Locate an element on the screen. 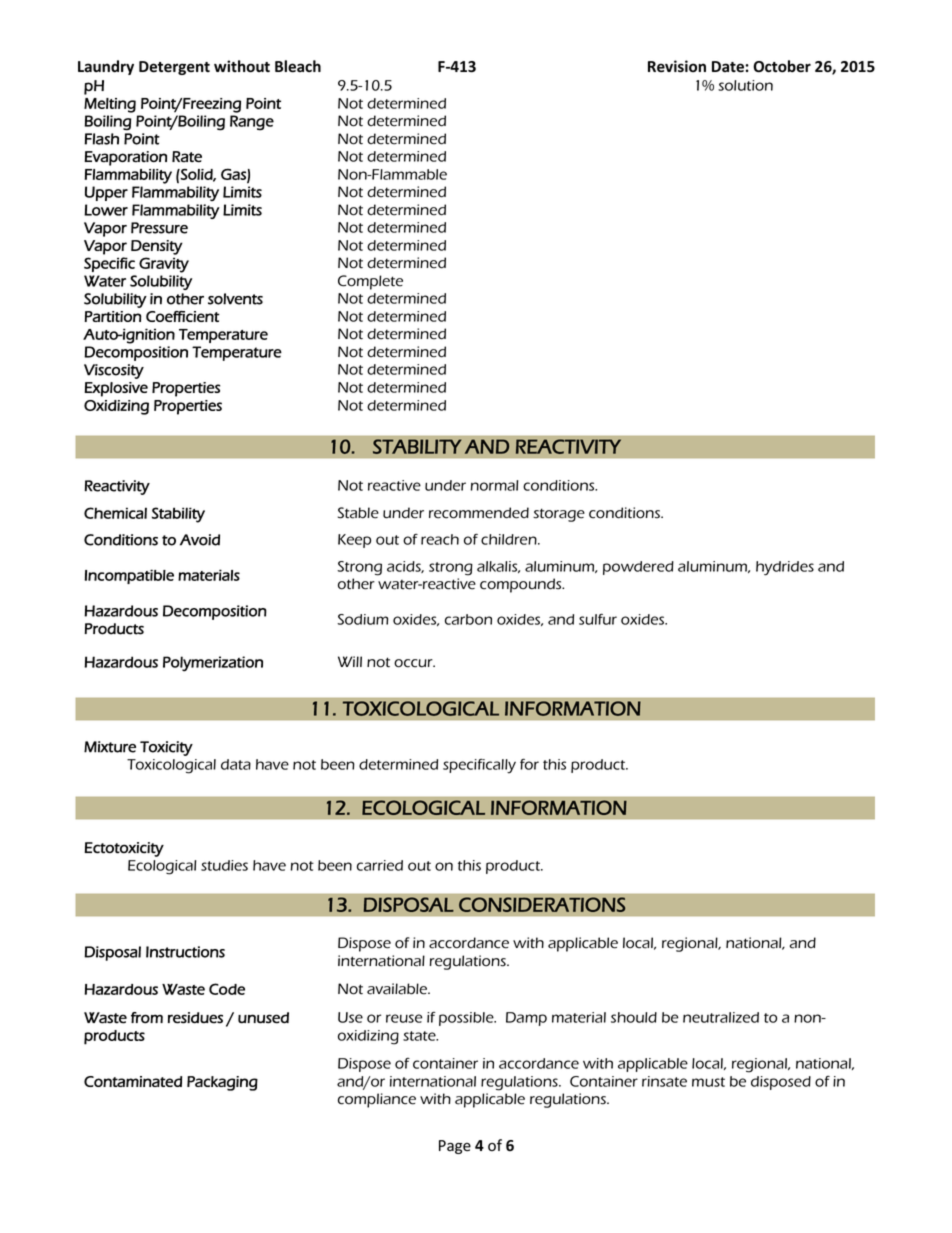  normal is located at coordinates (494, 485).
